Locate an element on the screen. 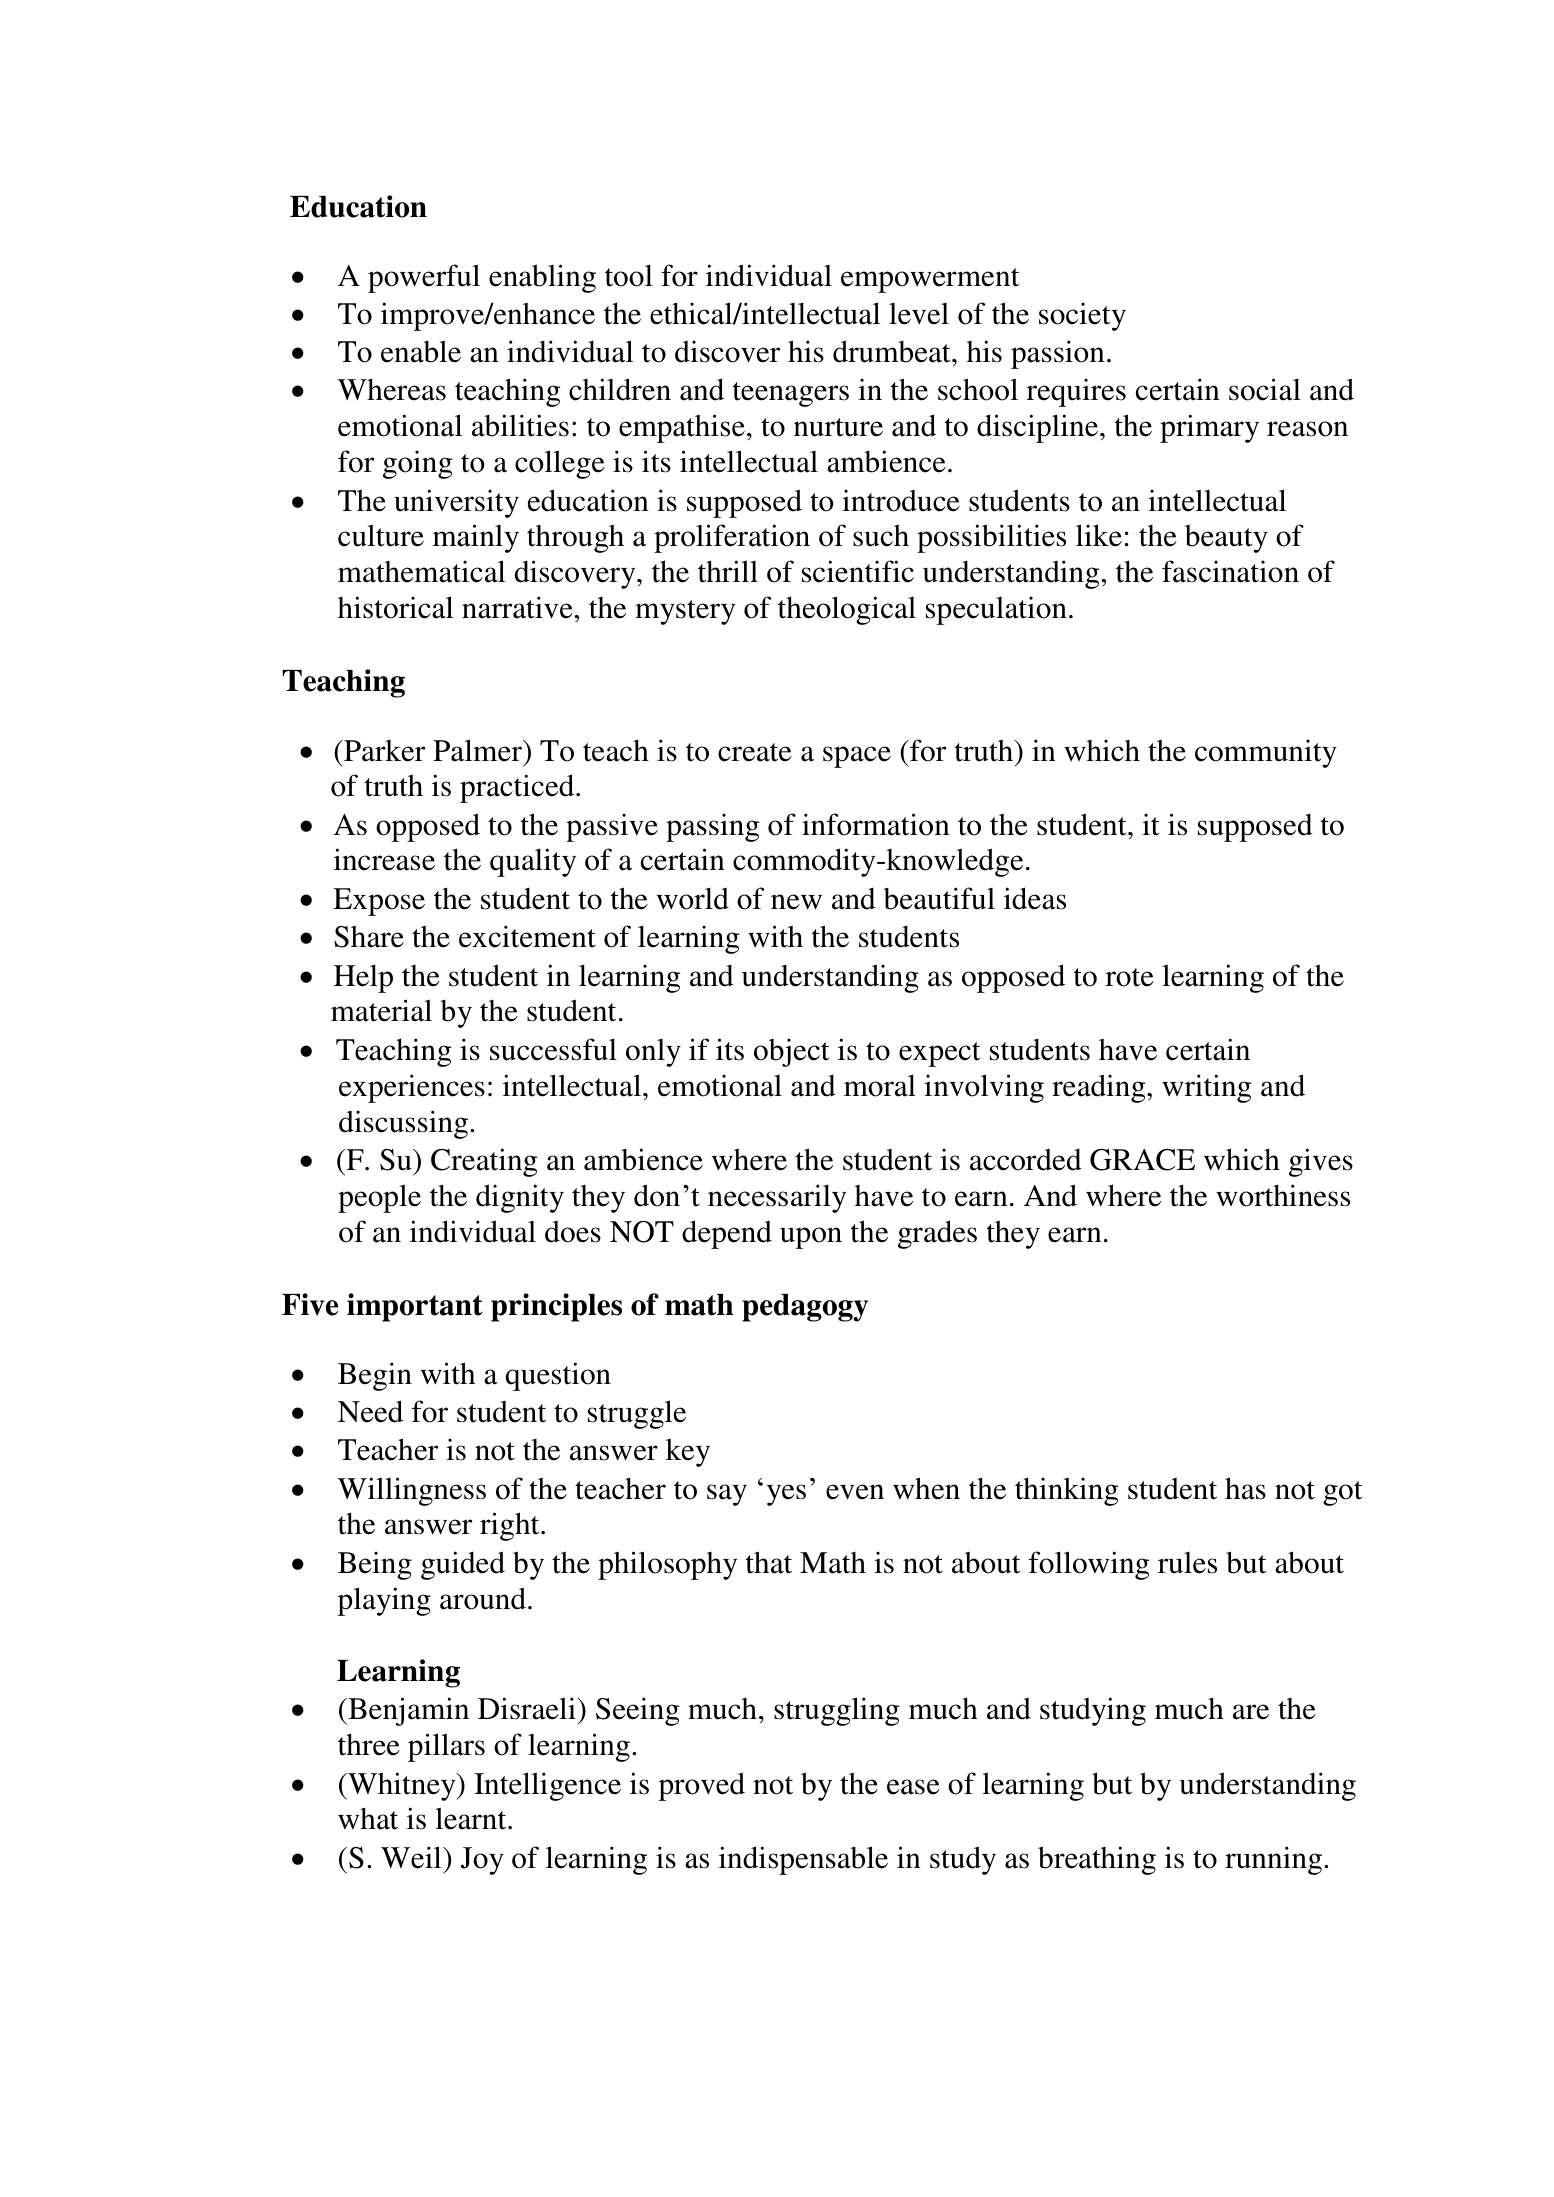  important is located at coordinates (415, 1307).
